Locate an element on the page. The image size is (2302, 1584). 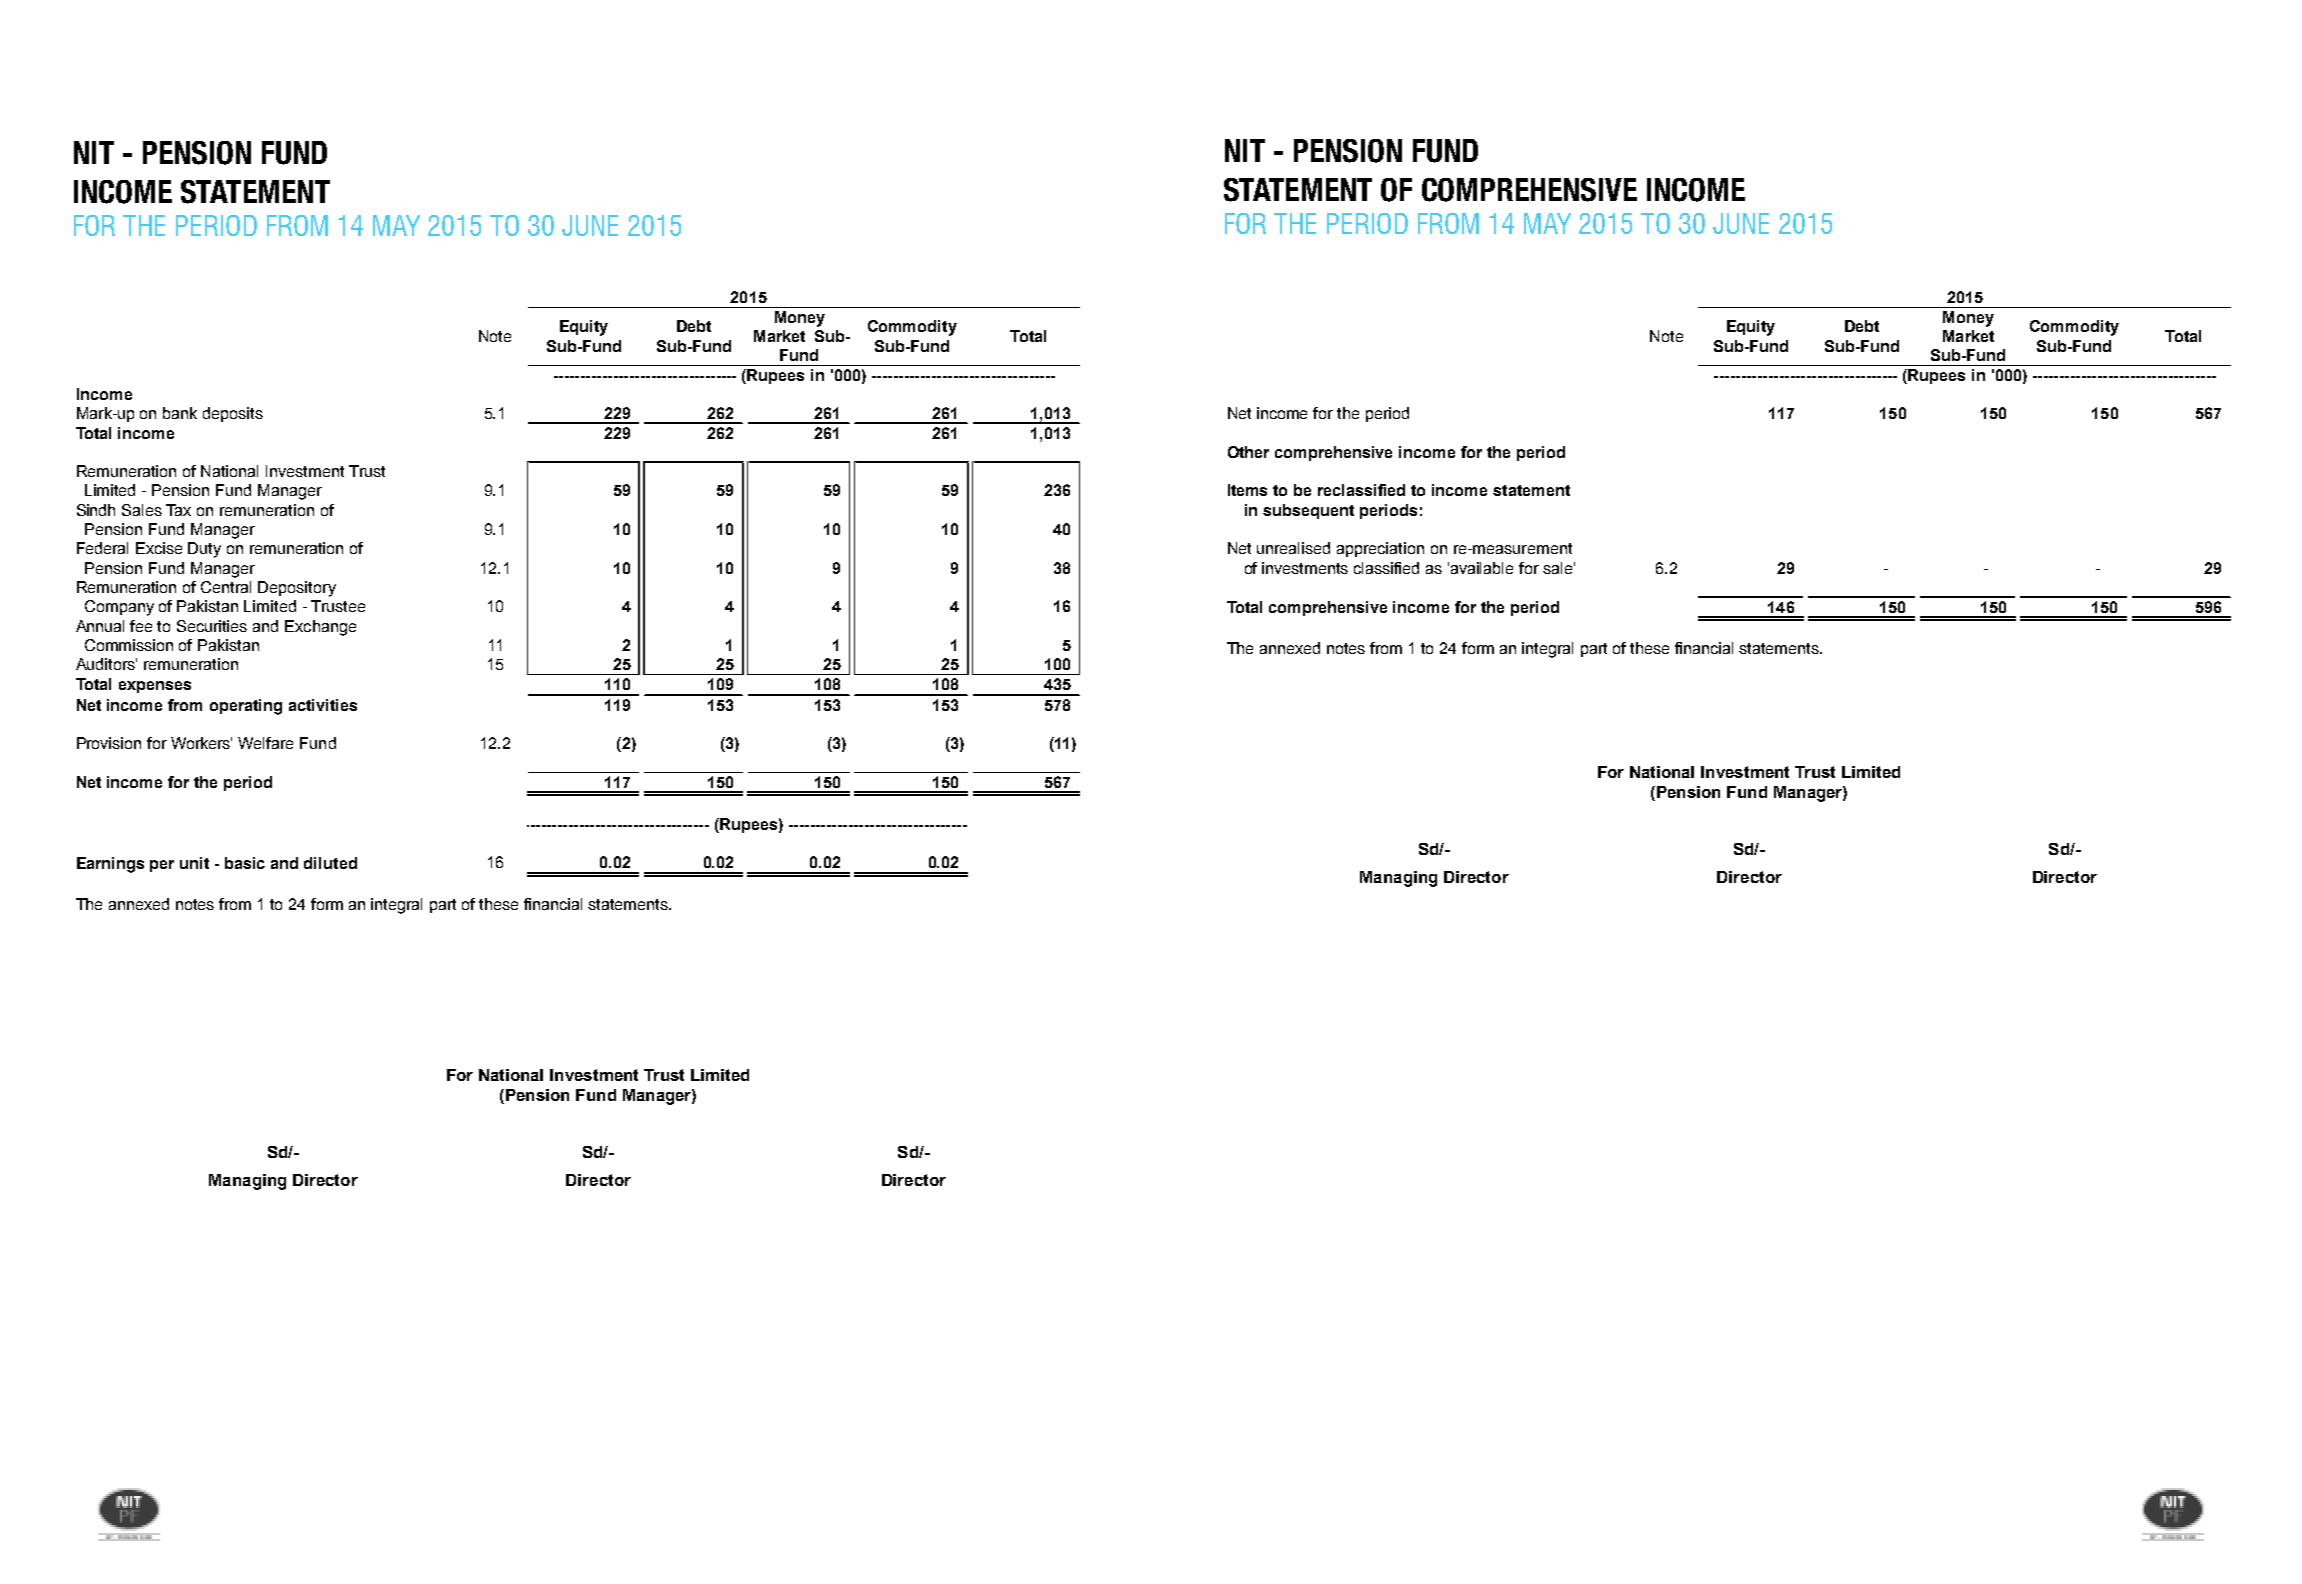
Depository is located at coordinates (297, 589).
